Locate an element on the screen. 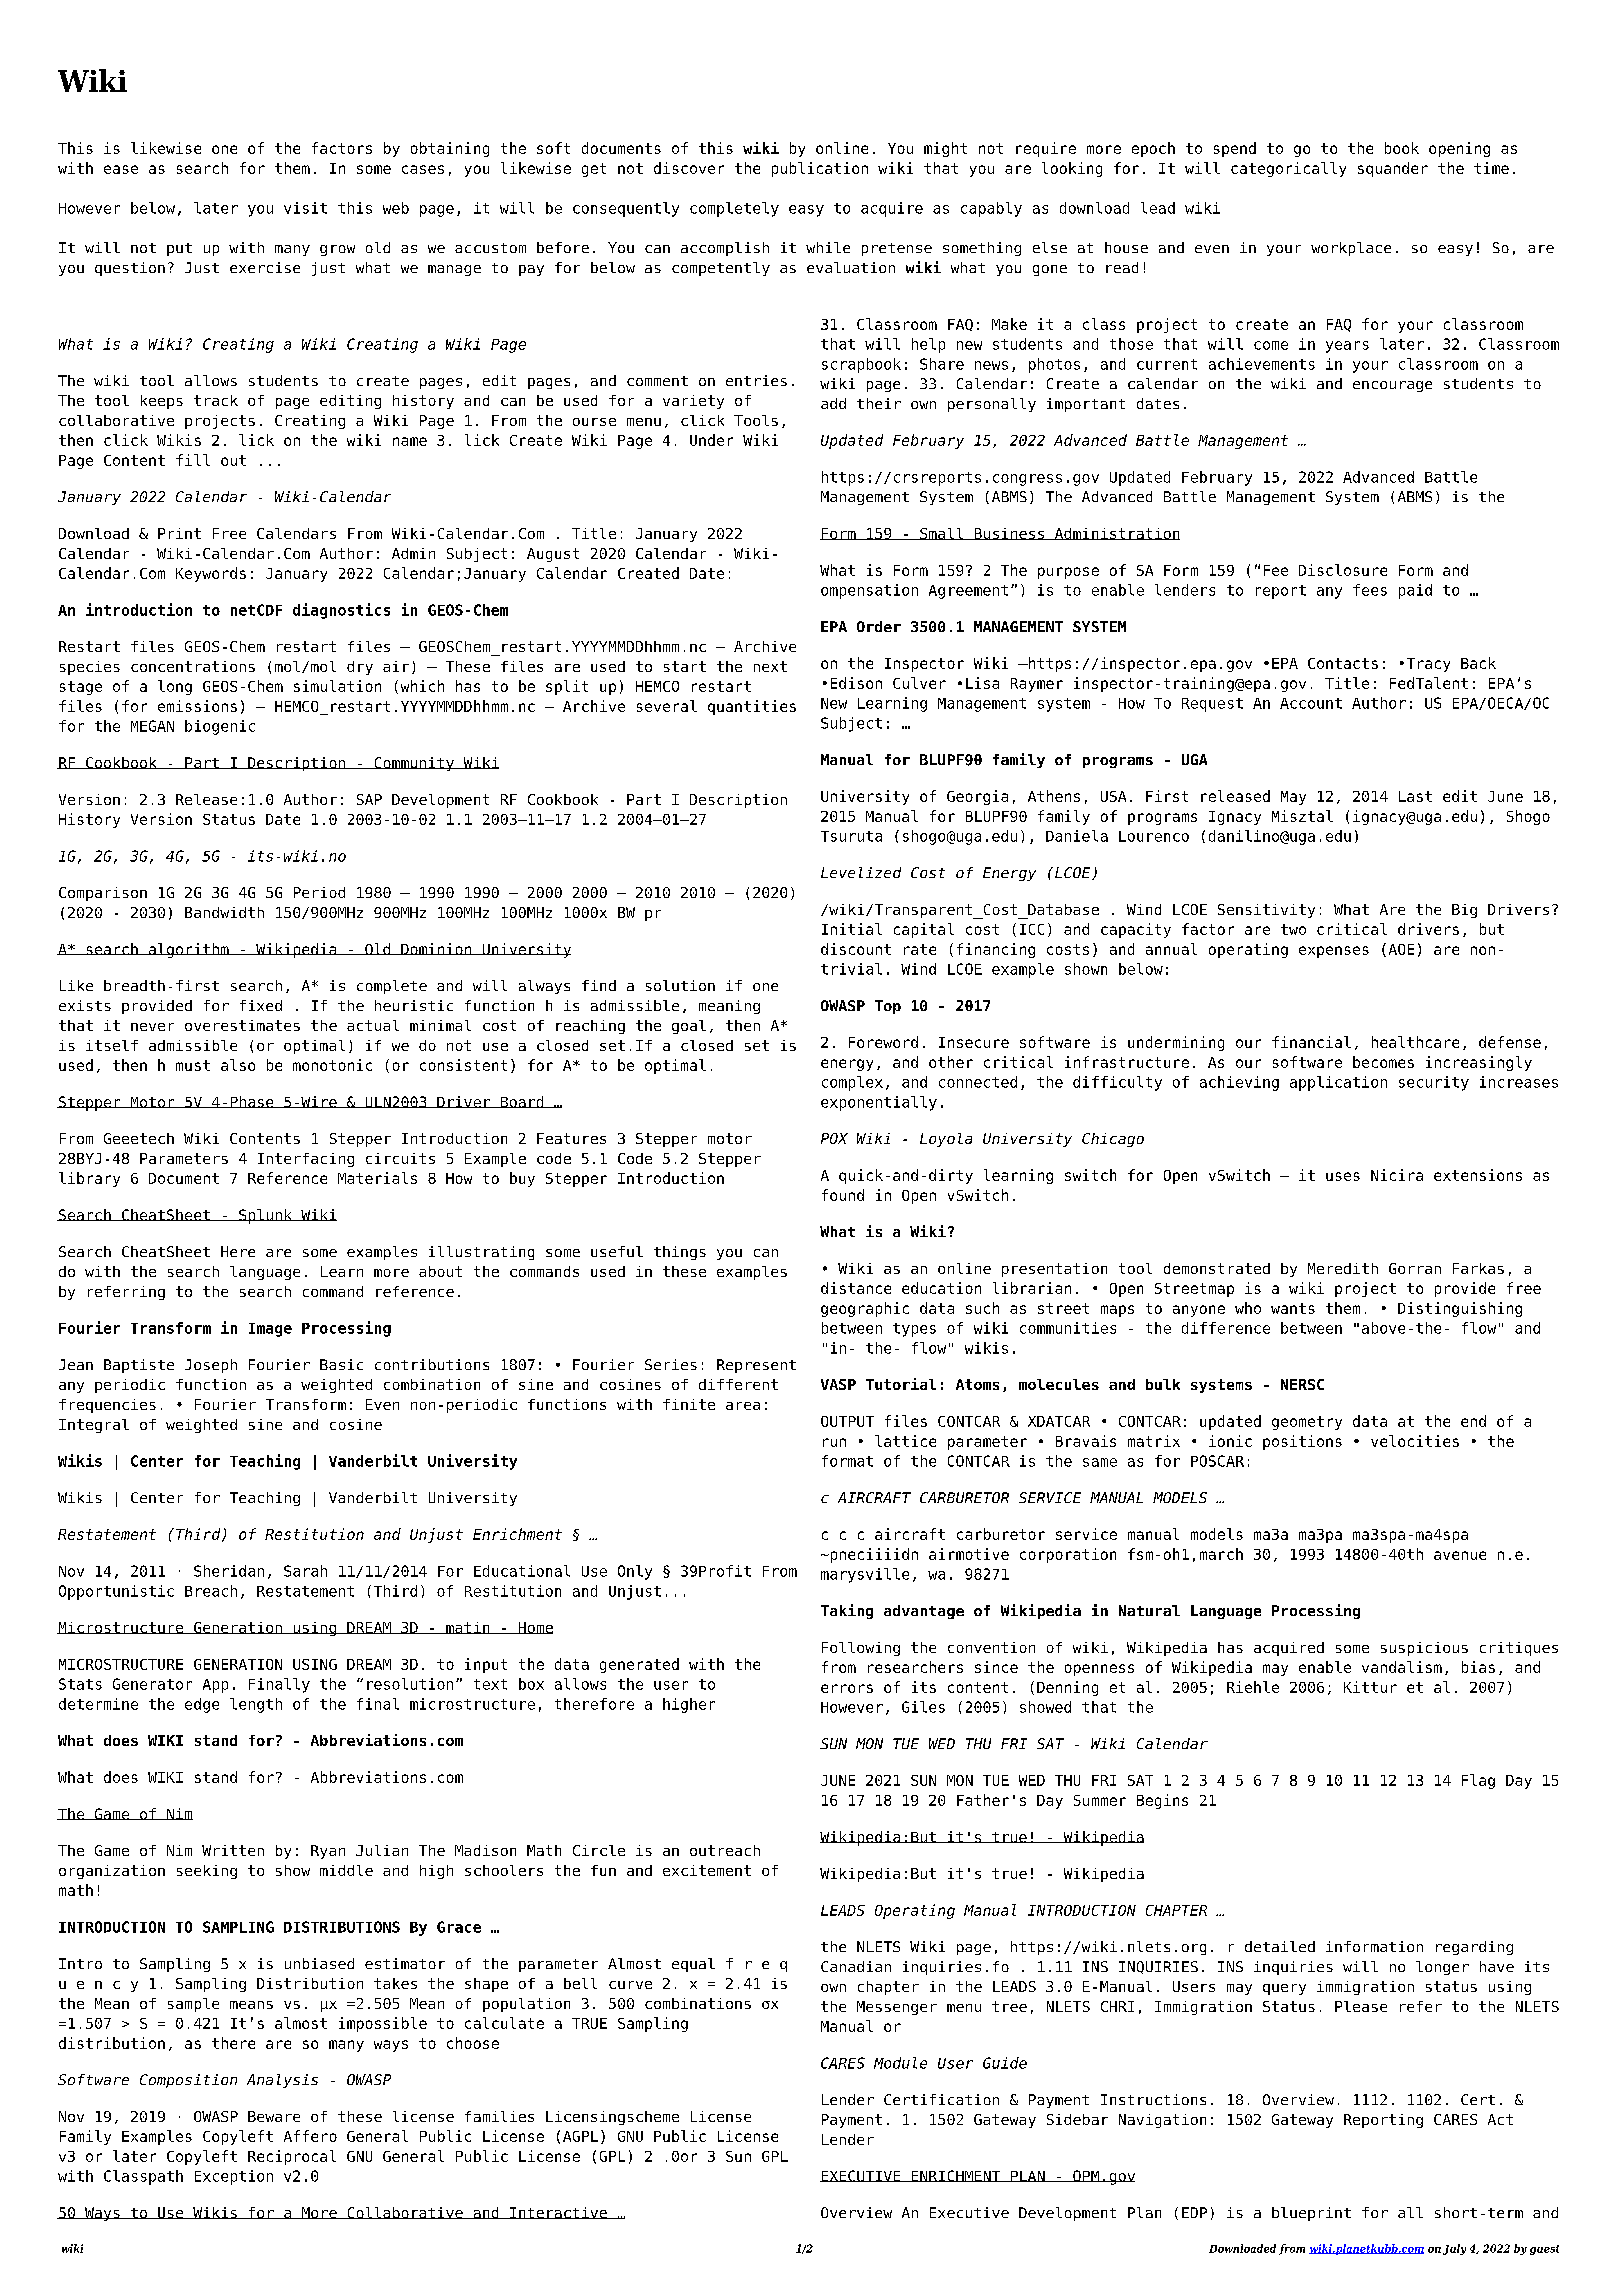 The image size is (1621, 2293). length is located at coordinates (256, 1705).
